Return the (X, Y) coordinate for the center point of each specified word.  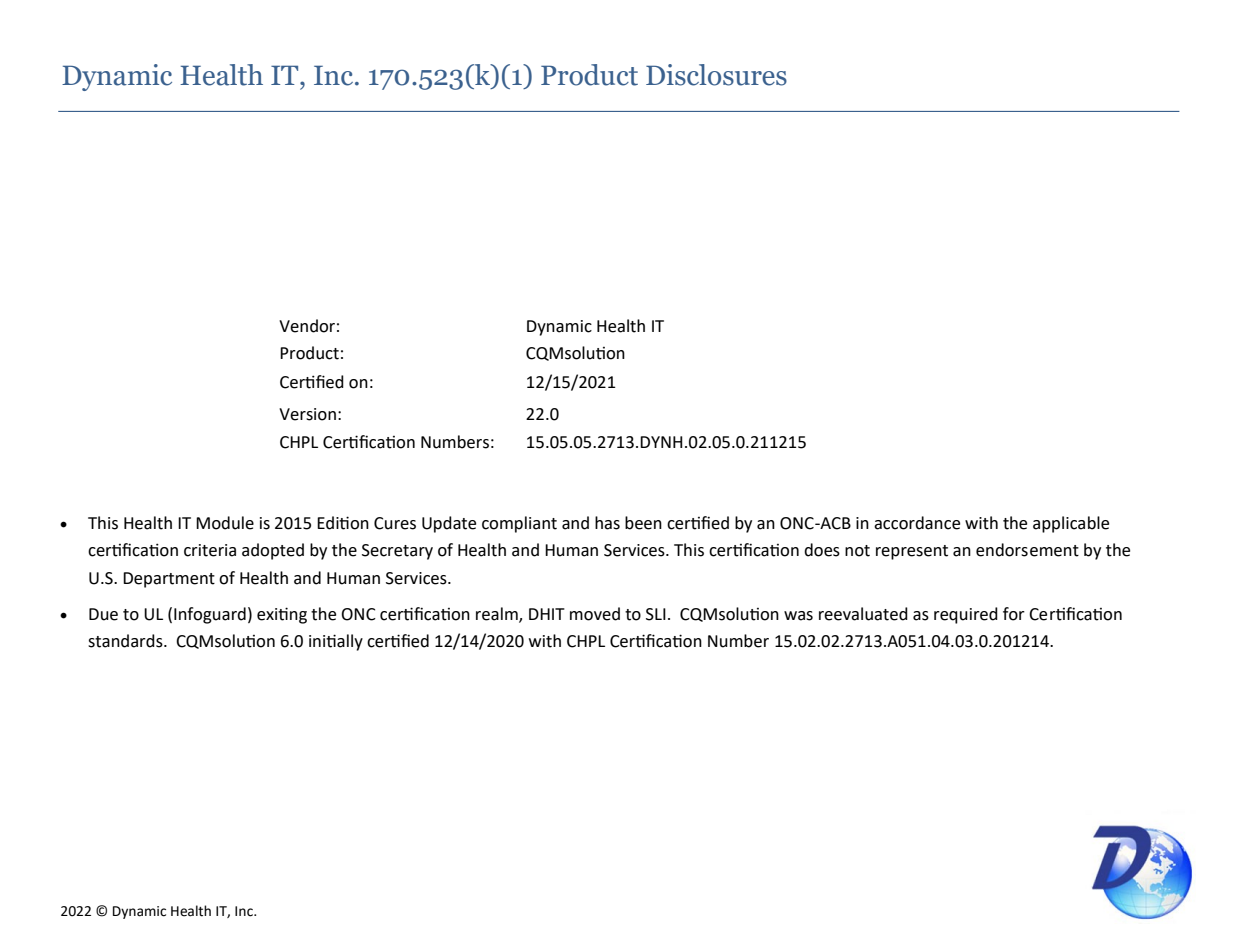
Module (225, 523)
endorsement (1027, 550)
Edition (343, 523)
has (607, 523)
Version (307, 414)
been (643, 523)
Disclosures (716, 75)
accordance (917, 523)
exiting (282, 615)
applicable (1071, 524)
